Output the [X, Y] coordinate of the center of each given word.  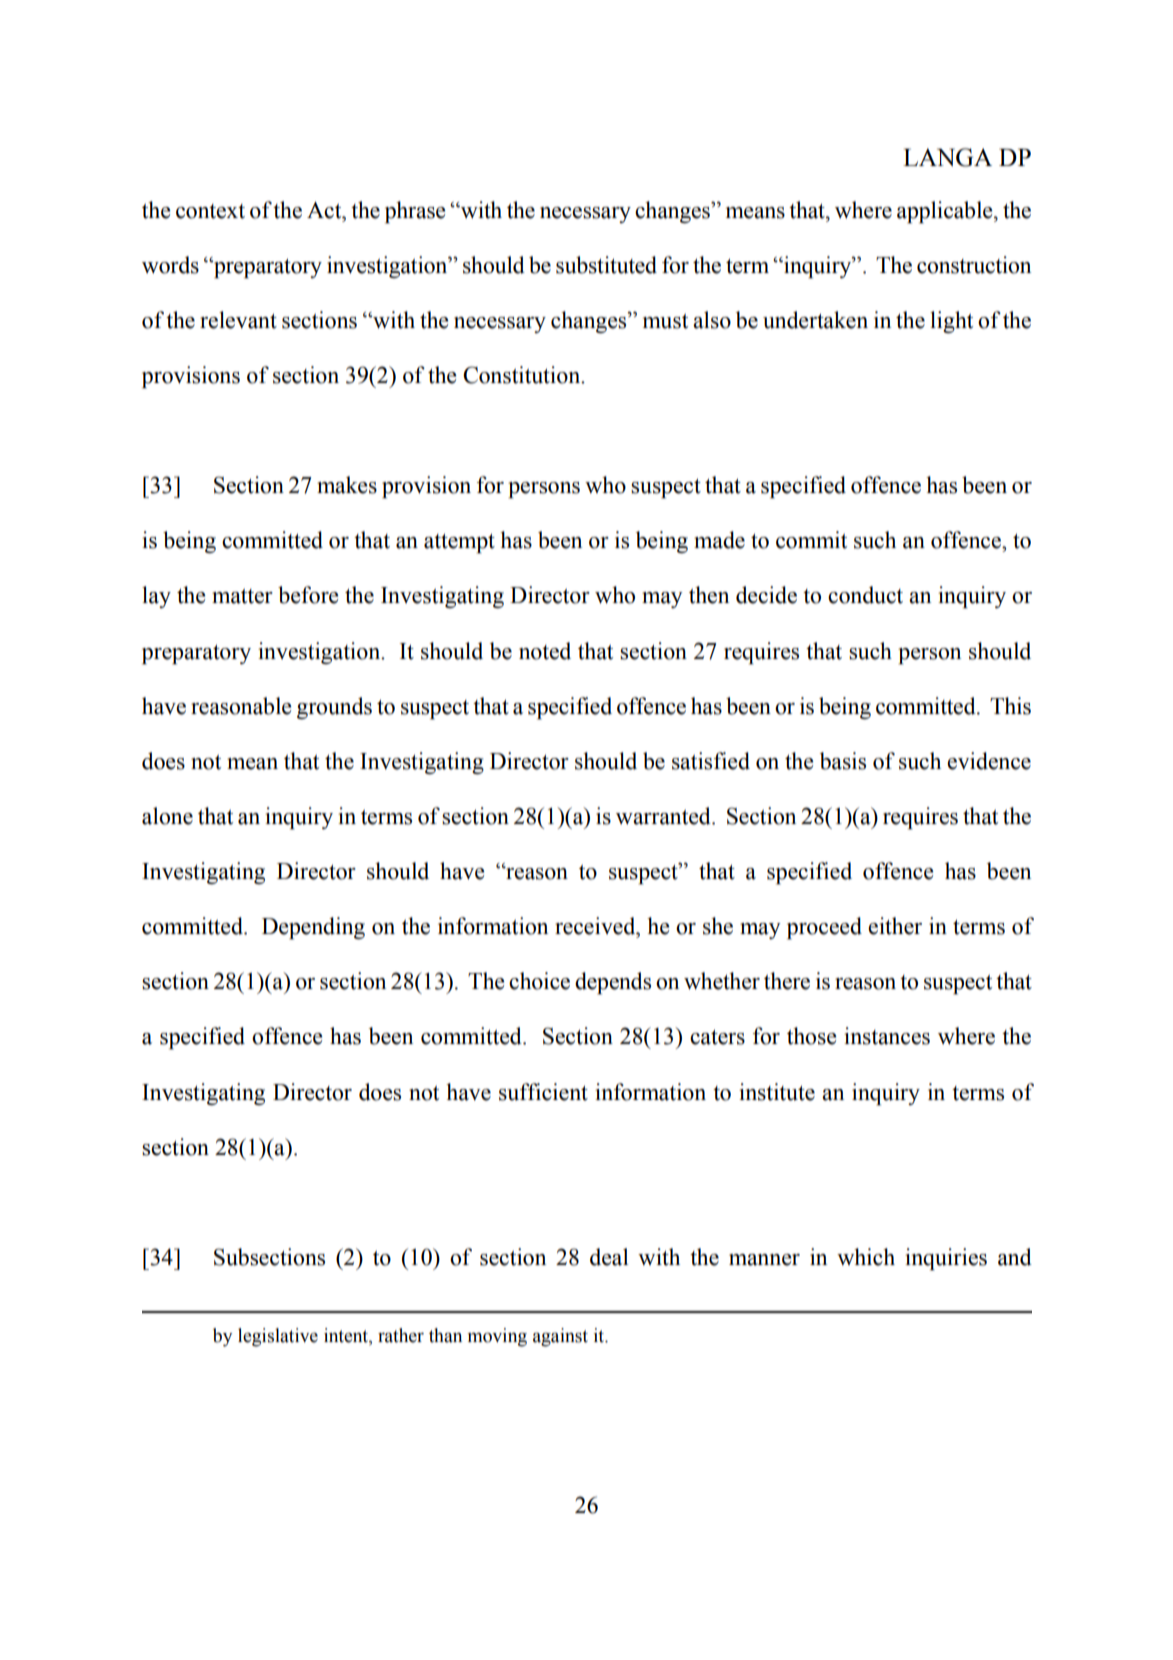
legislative [278, 1337]
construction [974, 265]
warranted [664, 816]
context [210, 211]
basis [843, 761]
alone [167, 816]
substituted [606, 265]
